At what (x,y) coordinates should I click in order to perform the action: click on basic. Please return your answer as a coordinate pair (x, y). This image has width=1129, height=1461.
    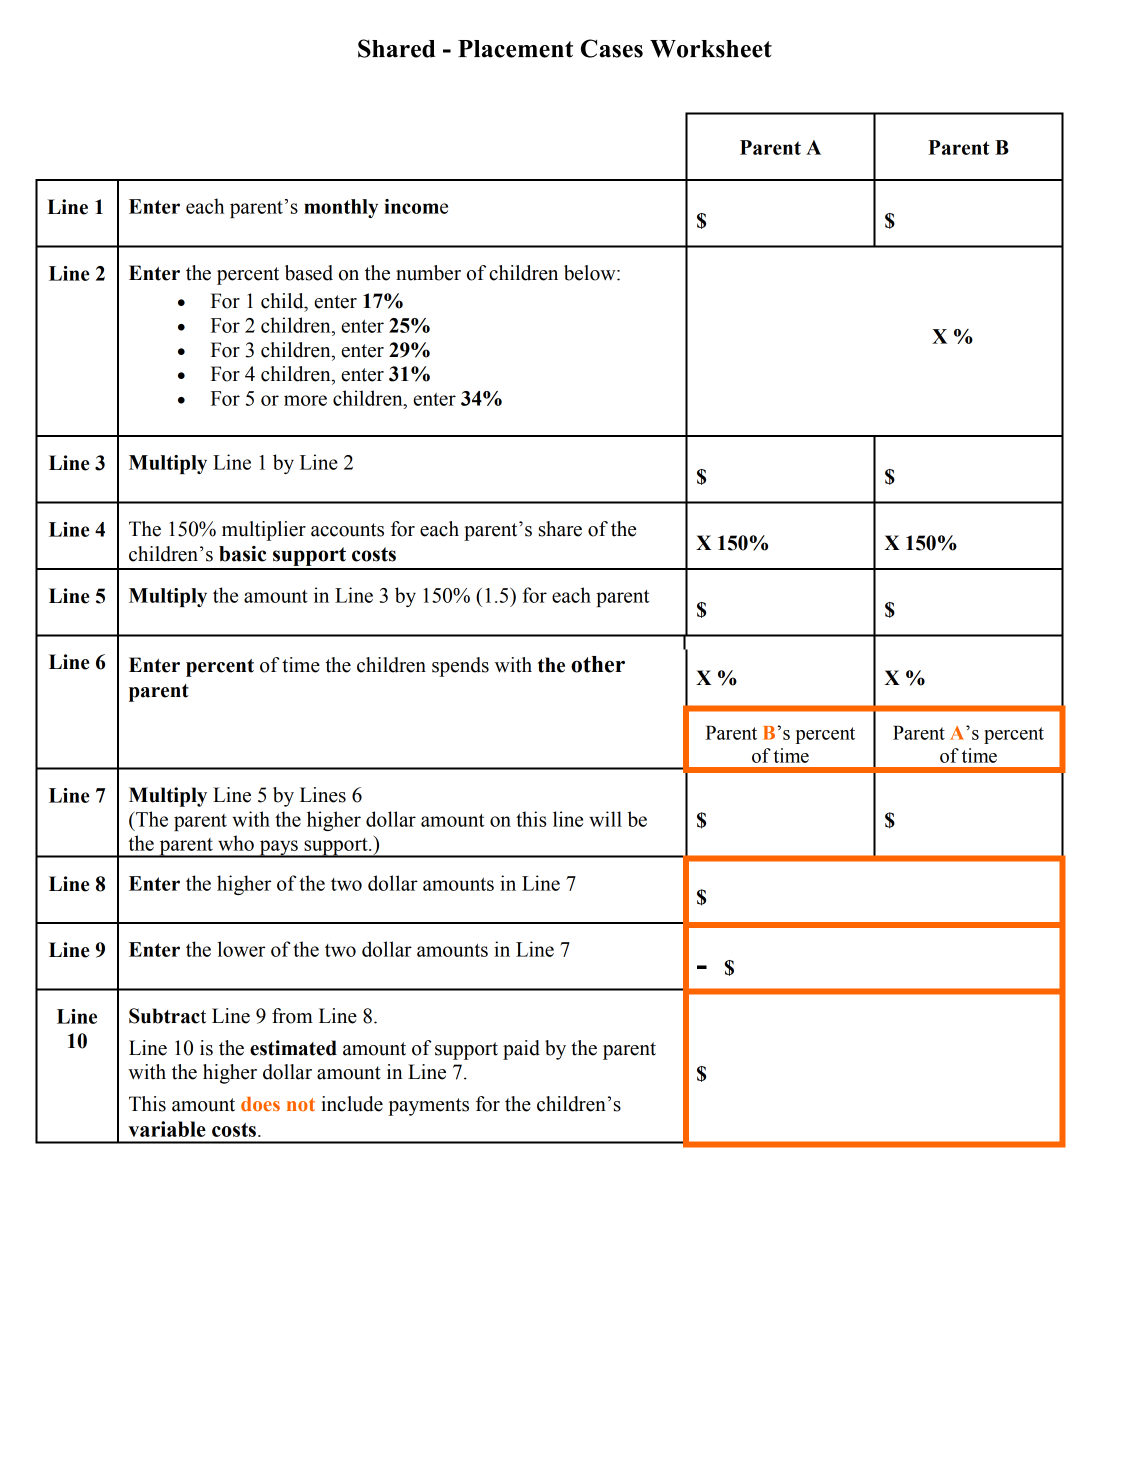
    Looking at the image, I should click on (242, 554).
